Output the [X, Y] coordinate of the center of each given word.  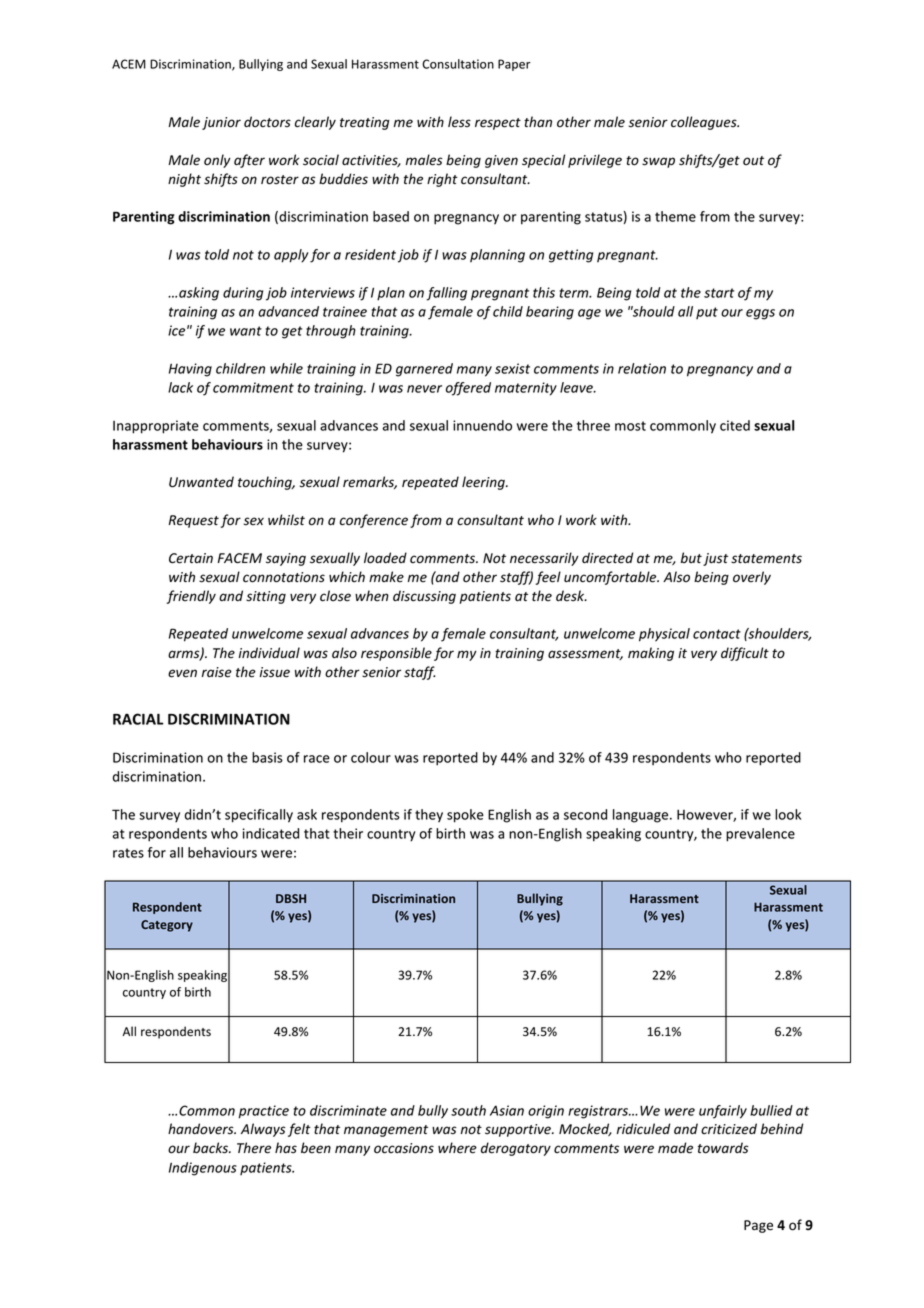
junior [221, 123]
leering [484, 483]
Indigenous [203, 1169]
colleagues [705, 123]
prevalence [760, 835]
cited [735, 425]
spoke [465, 816]
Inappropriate [156, 427]
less [459, 122]
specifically [259, 816]
